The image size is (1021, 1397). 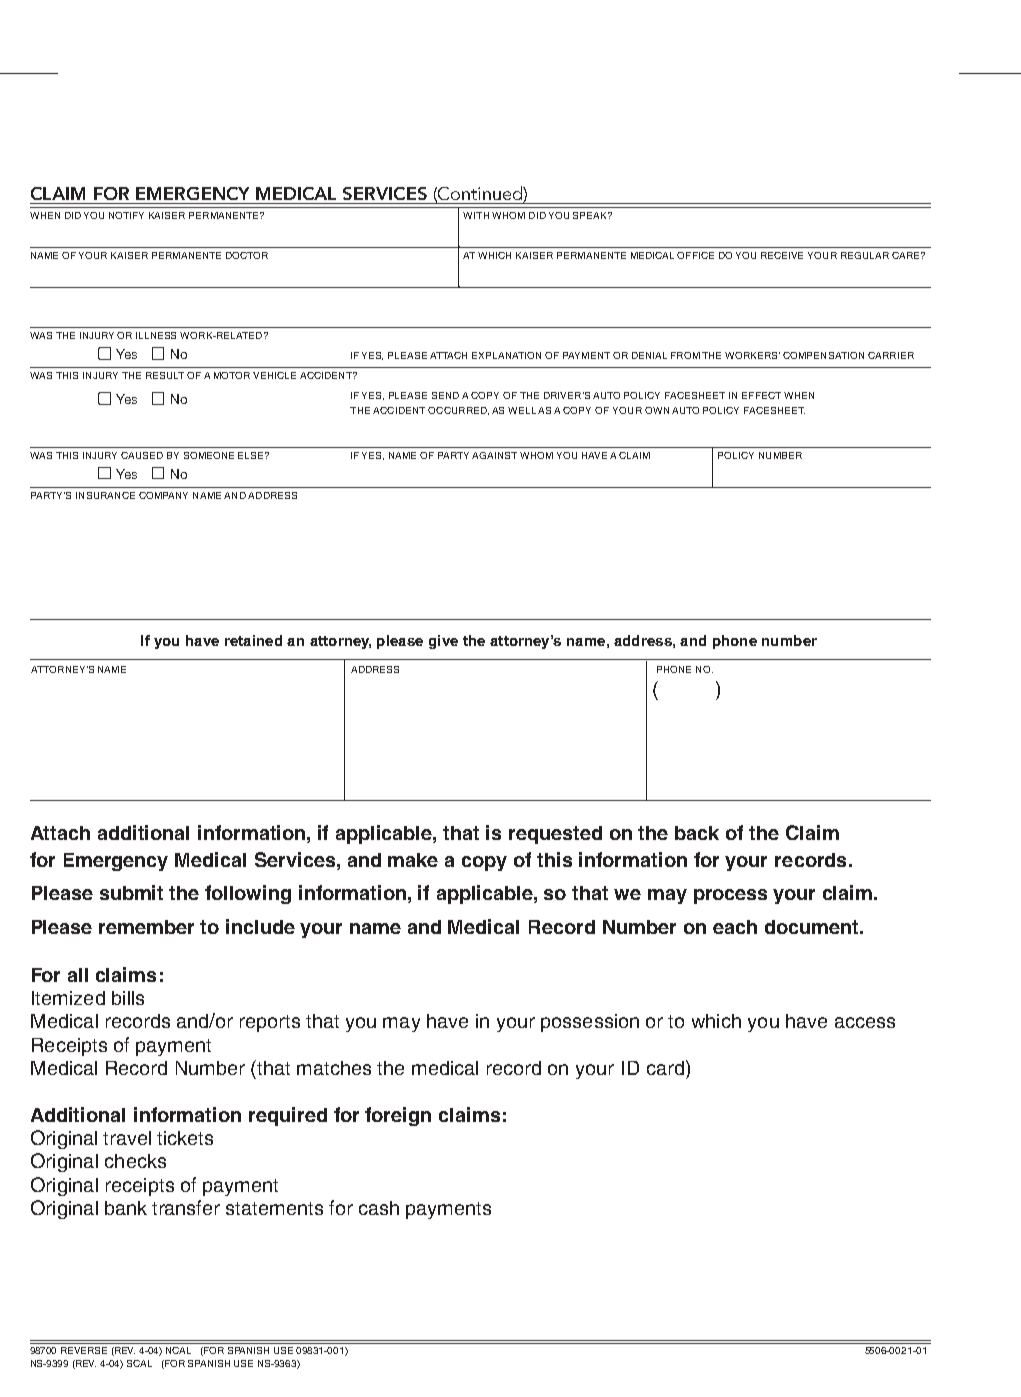 What do you see at coordinates (782, 255) in the screenshot?
I see `RECEIVE` at bounding box center [782, 255].
